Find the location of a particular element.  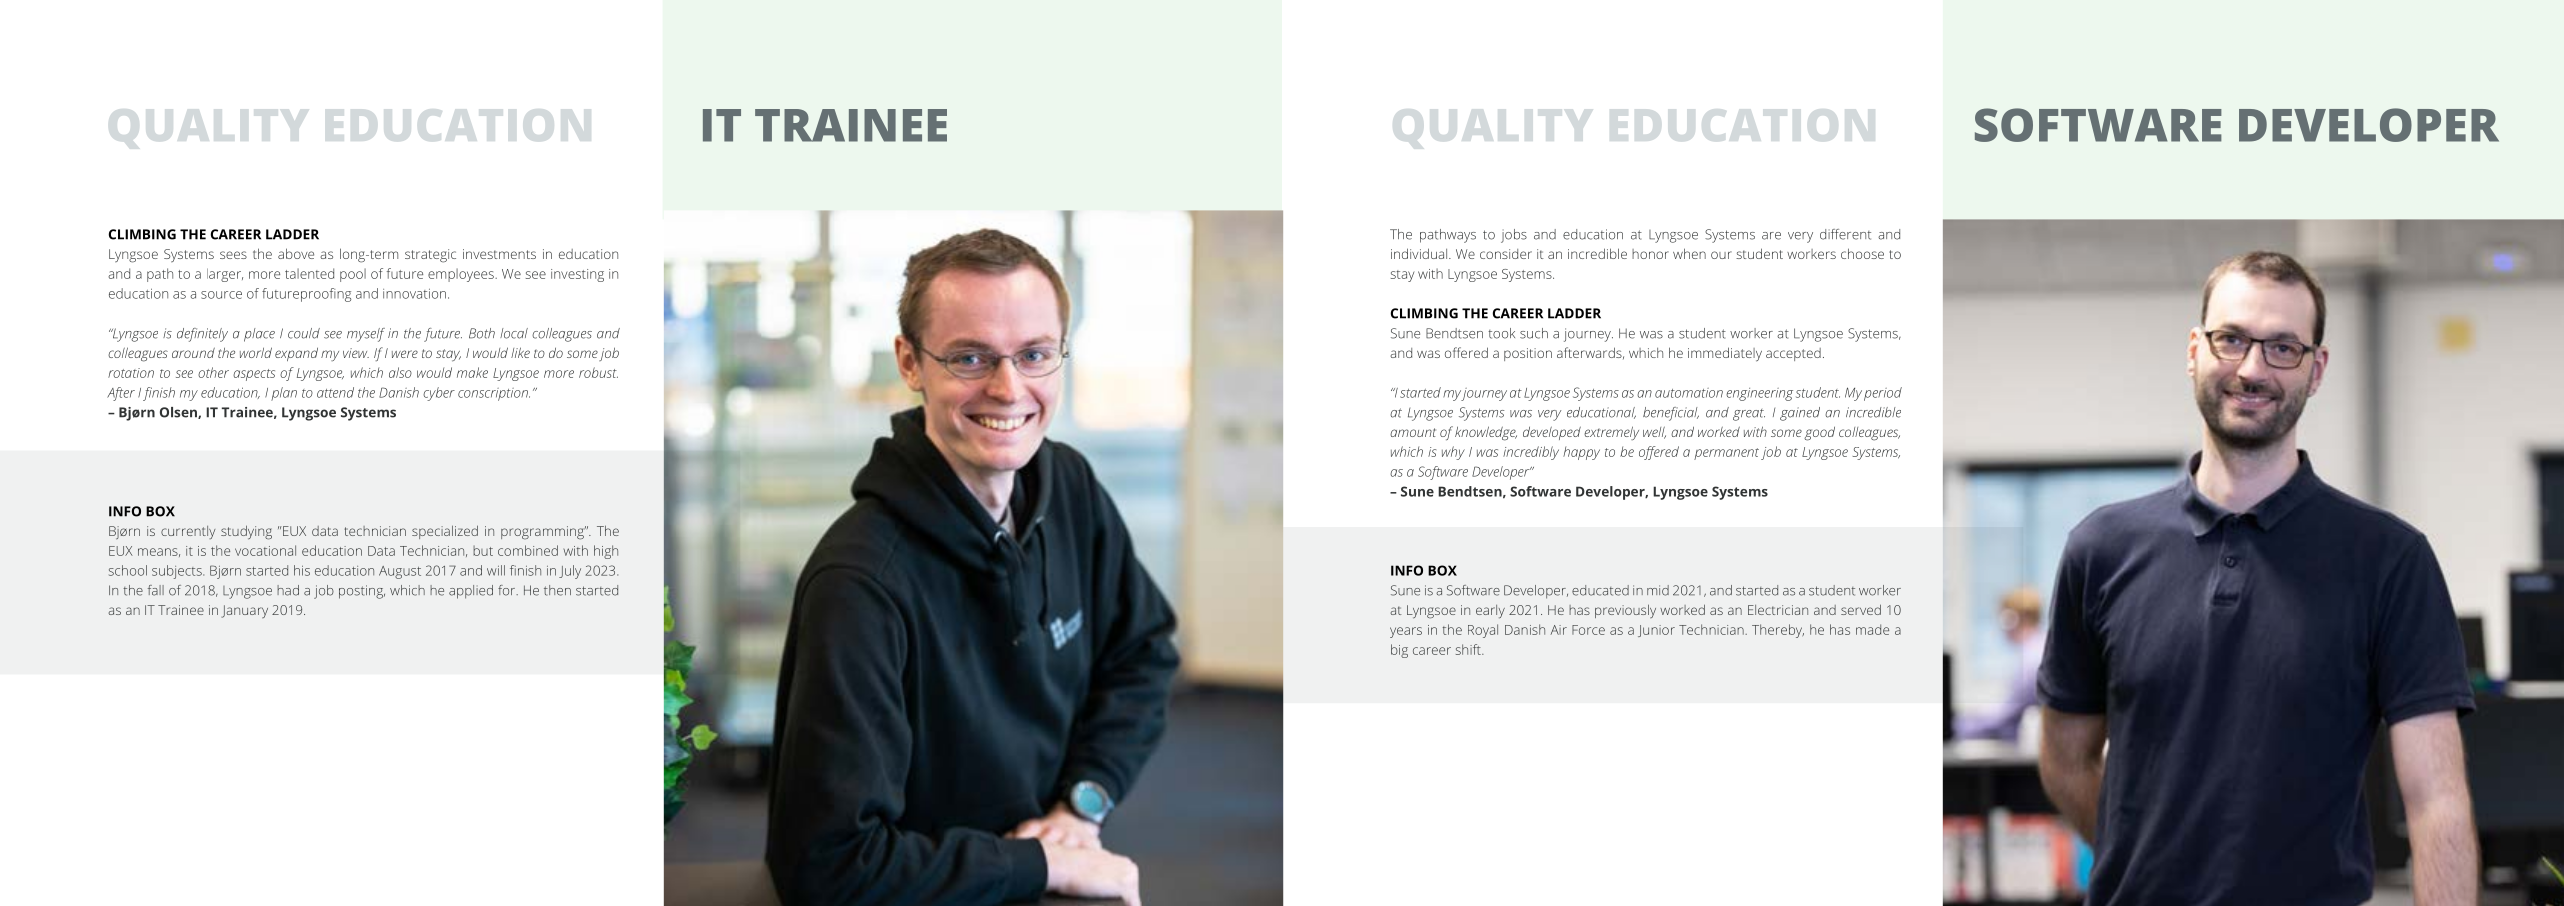

permanent is located at coordinates (1726, 454).
